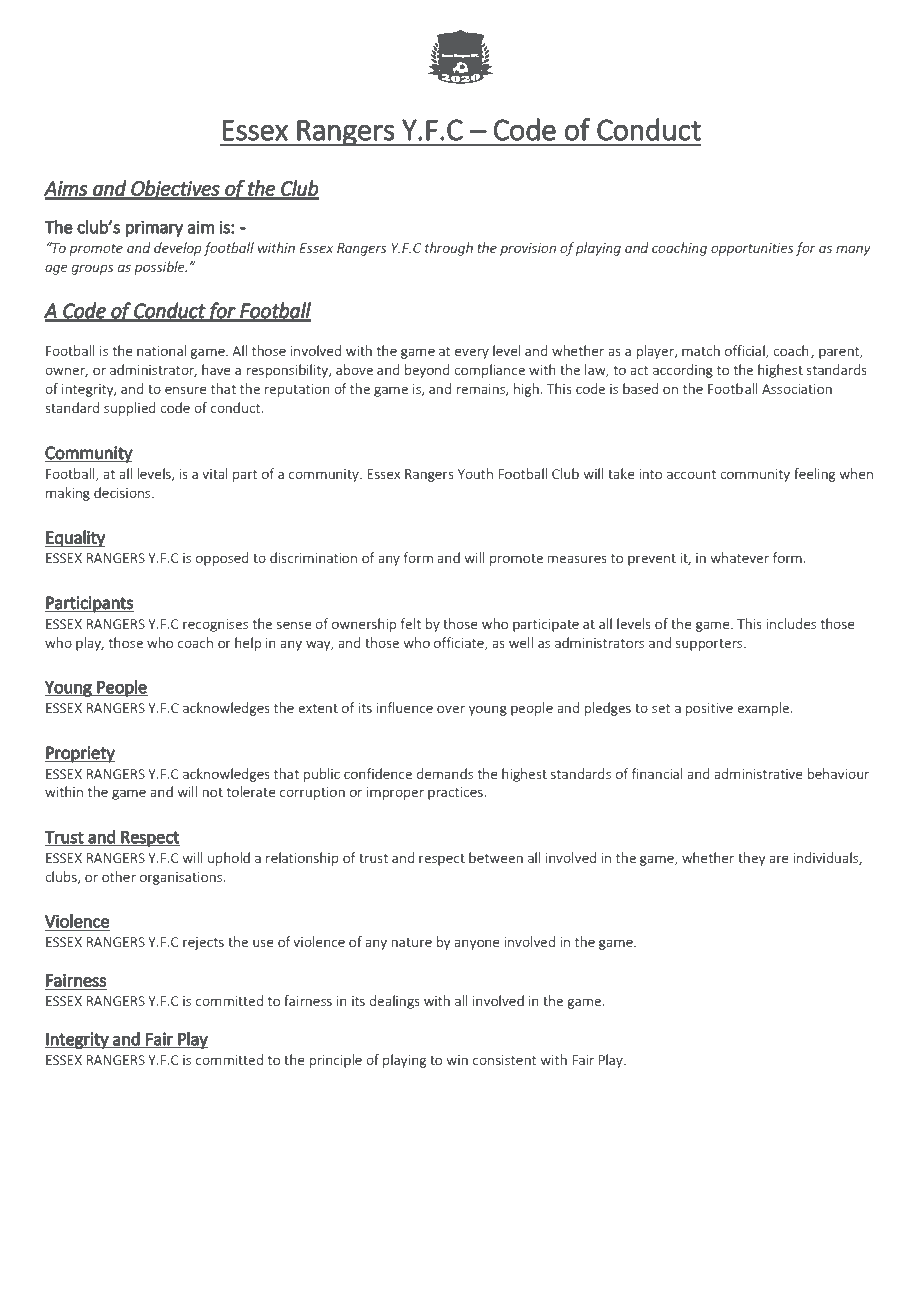  Describe the element at coordinates (496, 857) in the screenshot. I see `between` at that location.
